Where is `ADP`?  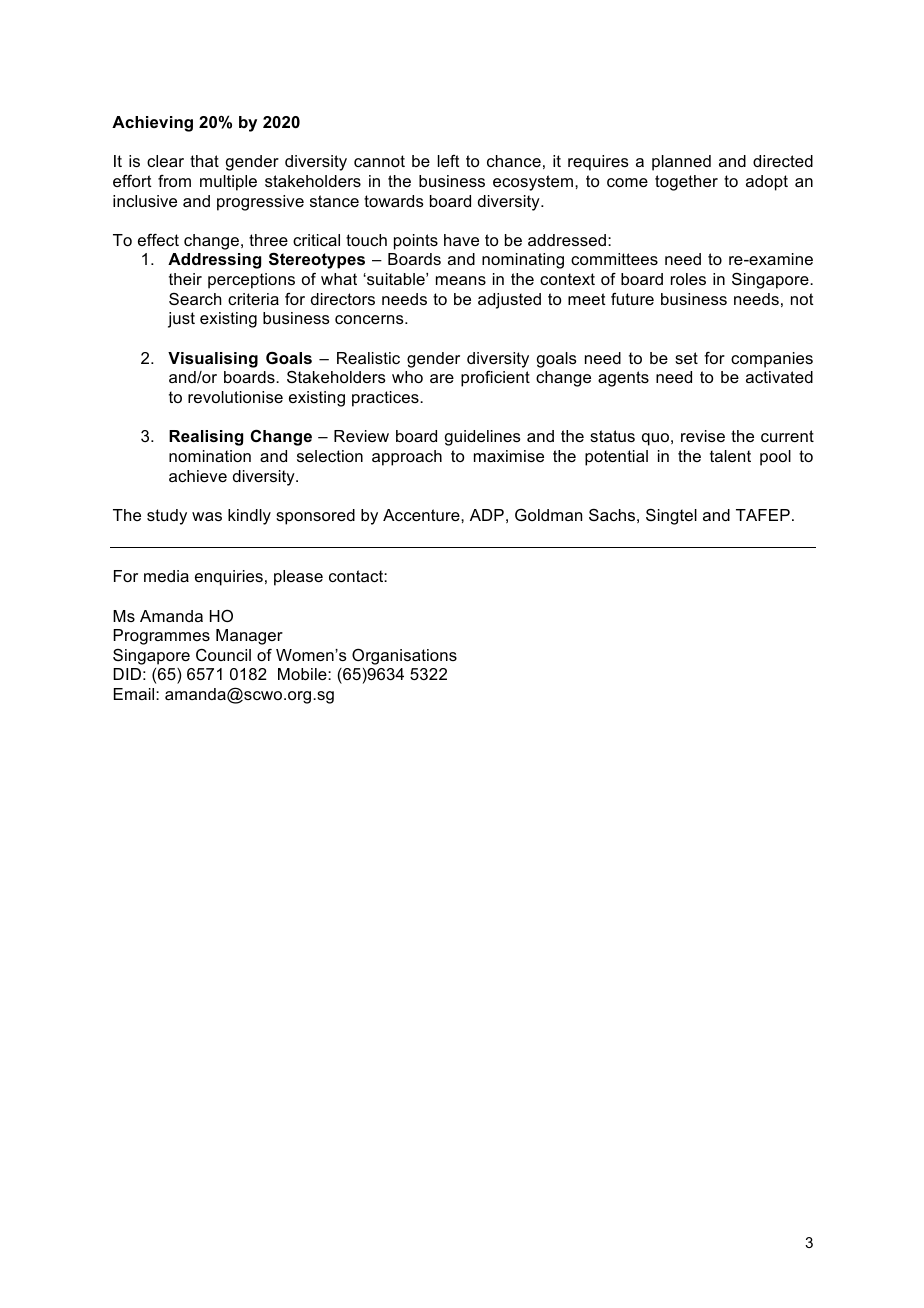
ADP is located at coordinates (487, 515).
